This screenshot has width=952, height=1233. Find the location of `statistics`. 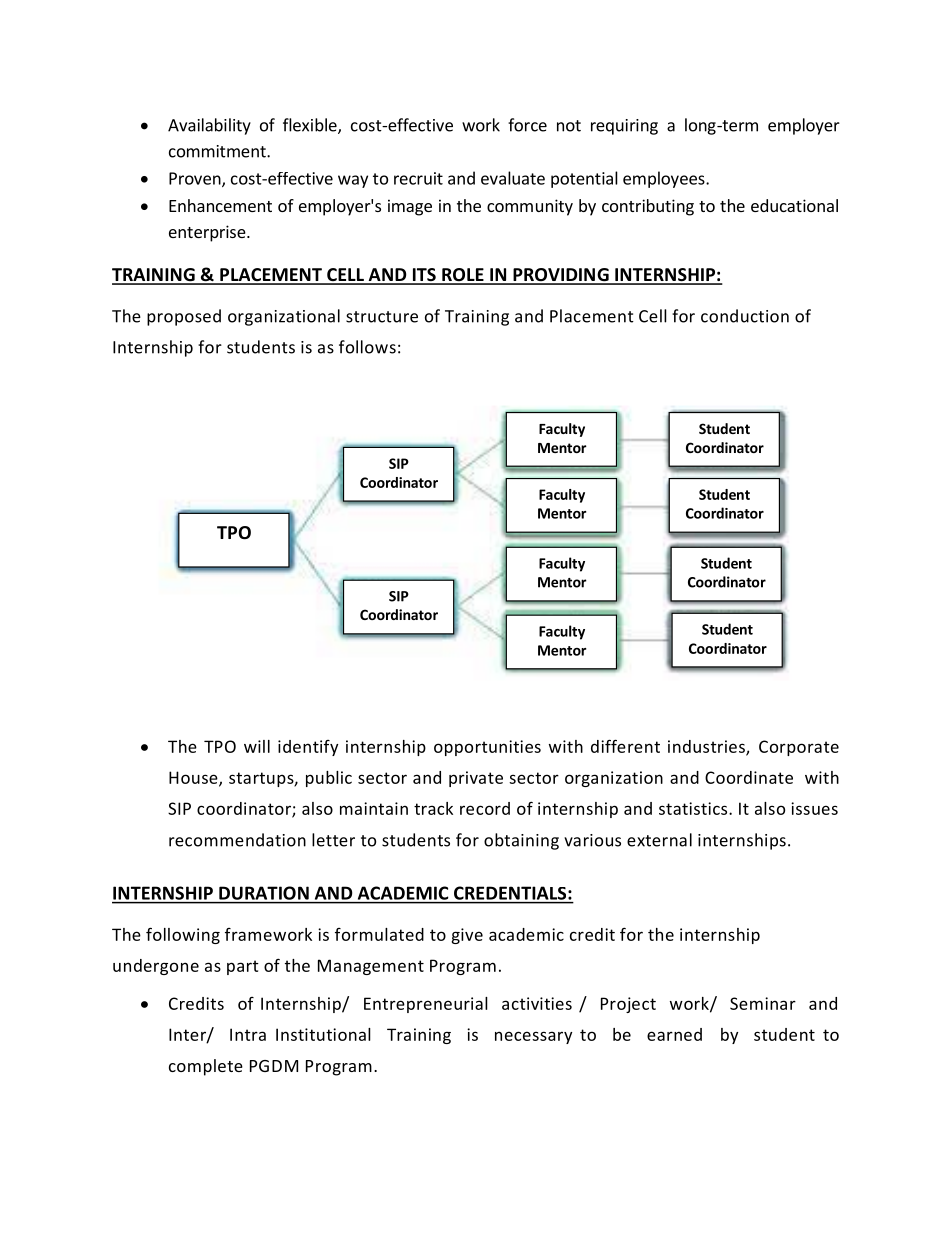

statistics is located at coordinates (694, 808).
